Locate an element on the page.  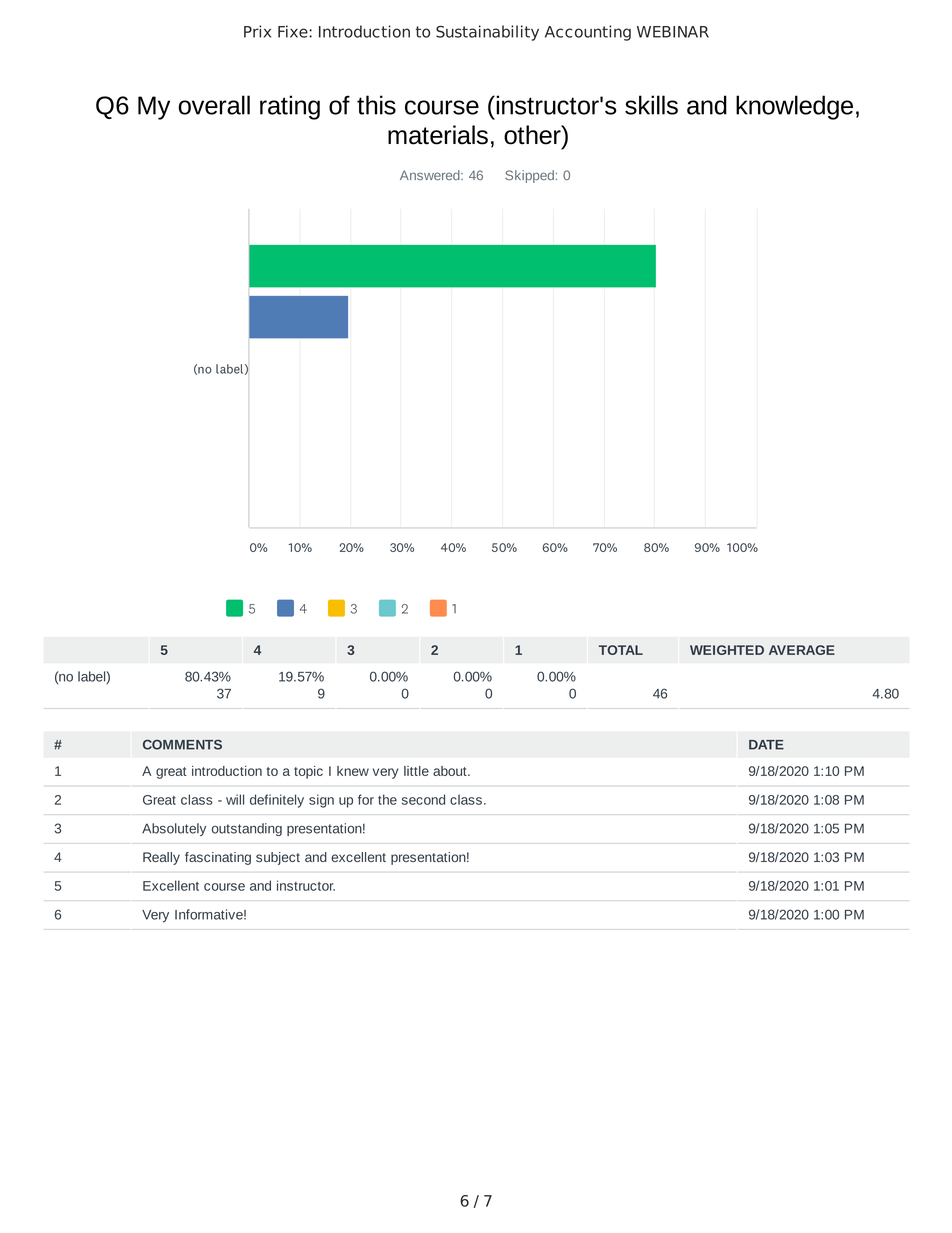
topic is located at coordinates (308, 772).
